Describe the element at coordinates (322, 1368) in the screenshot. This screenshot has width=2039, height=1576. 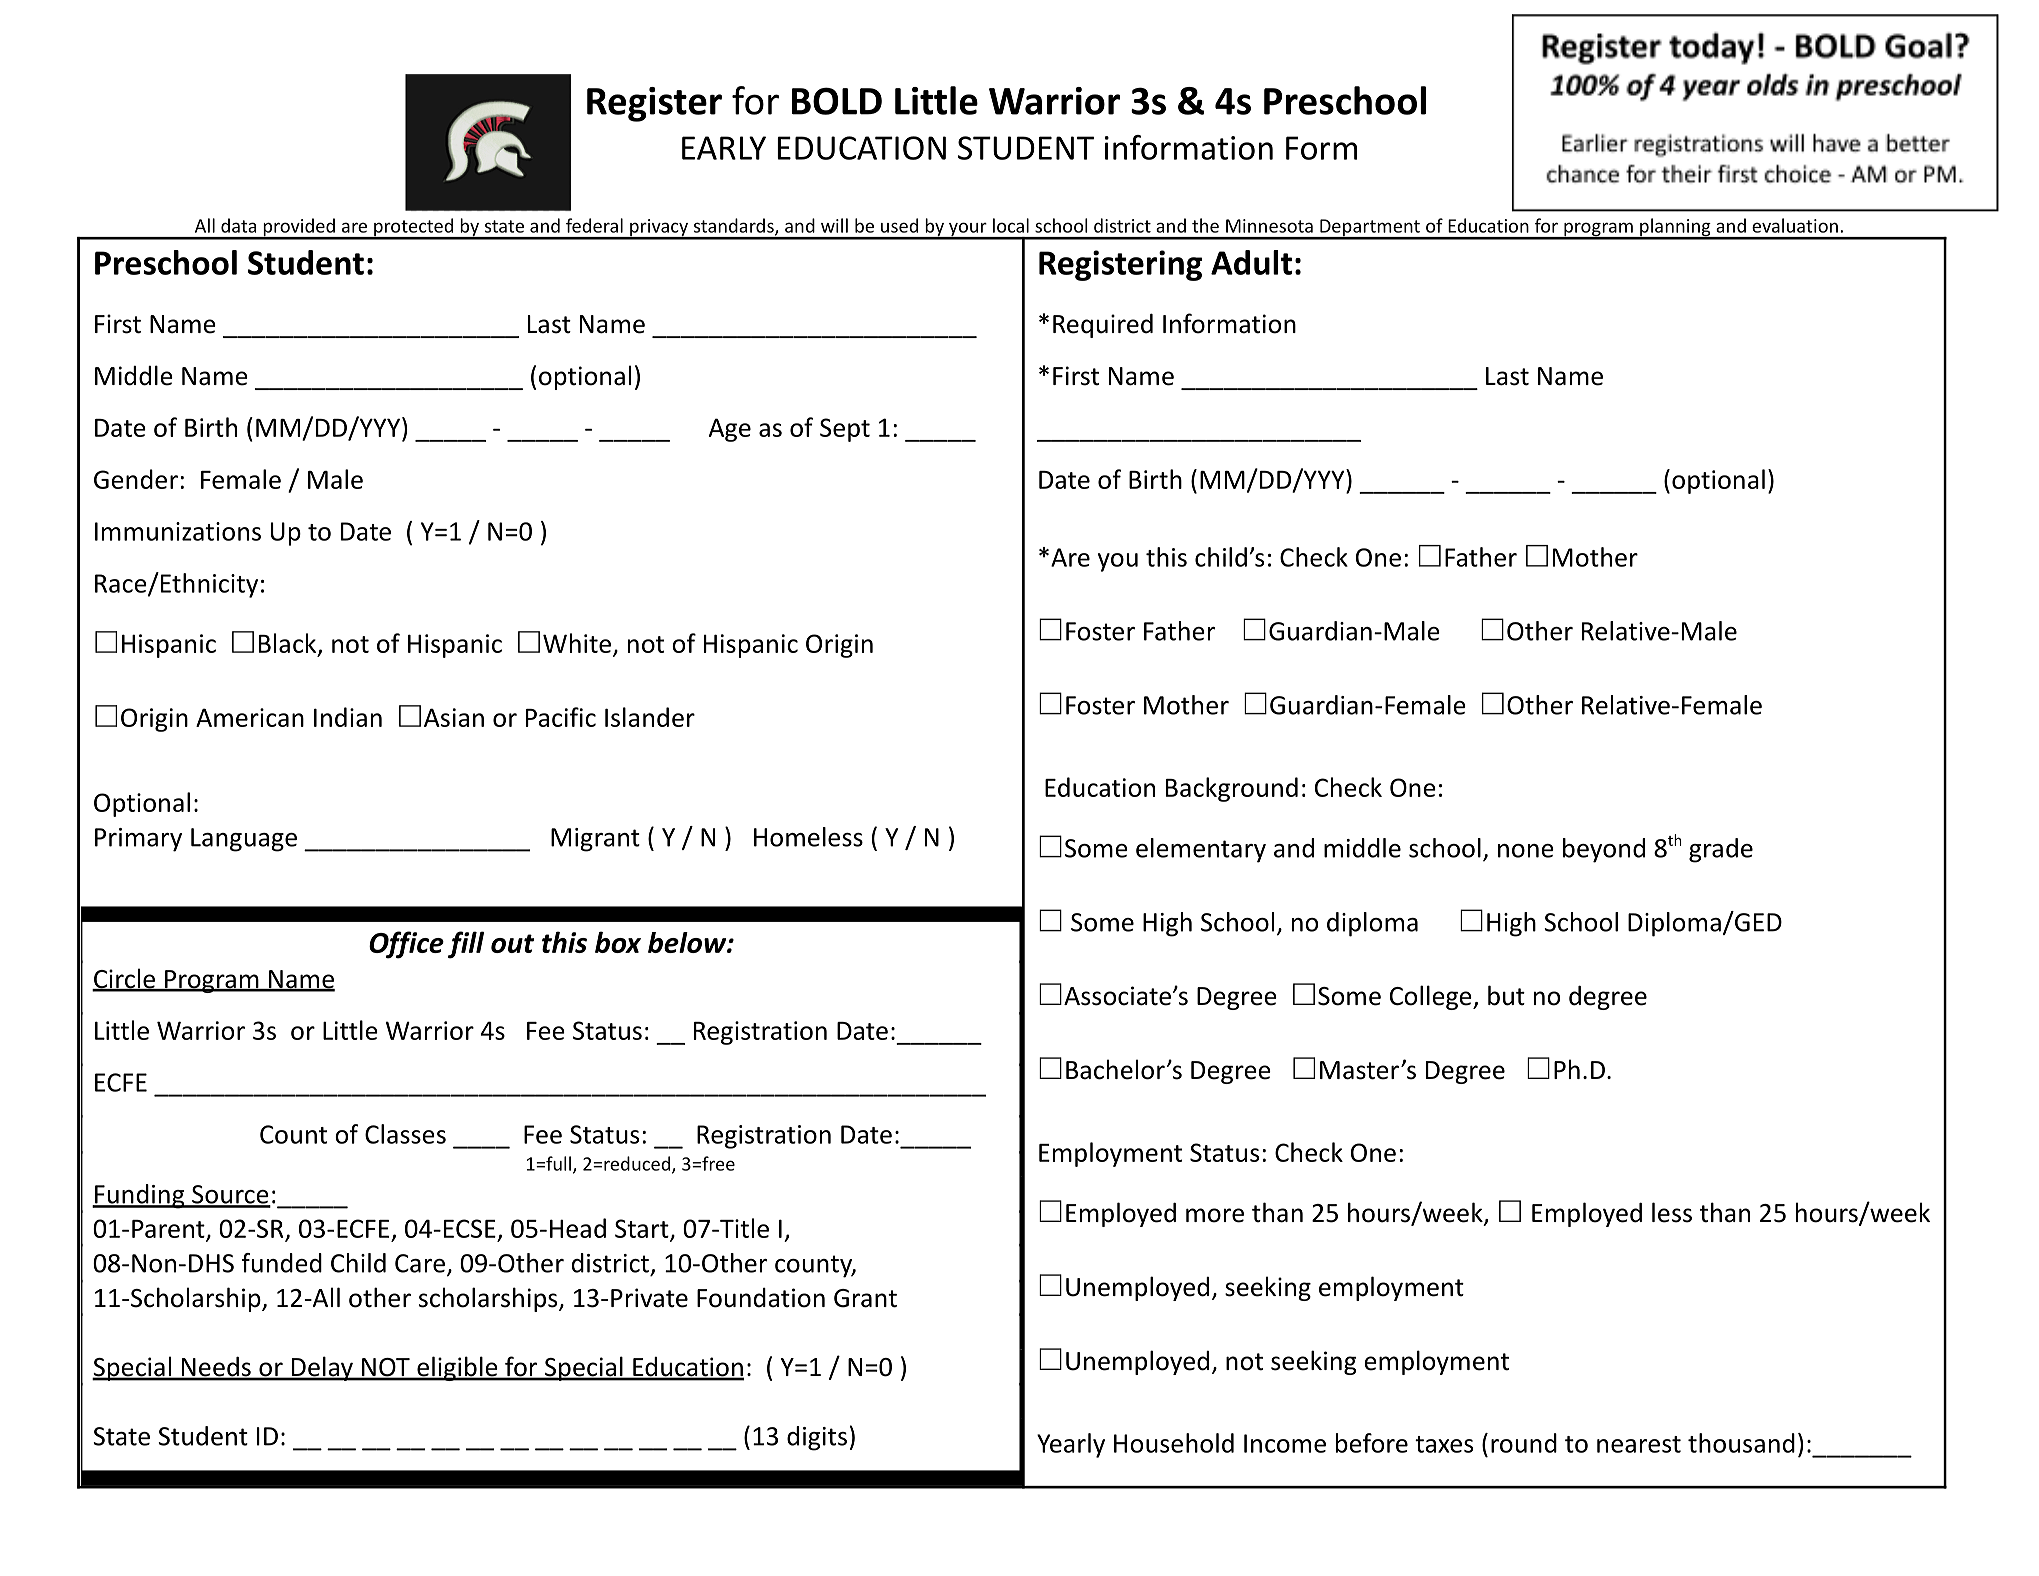
I see `Delay` at that location.
